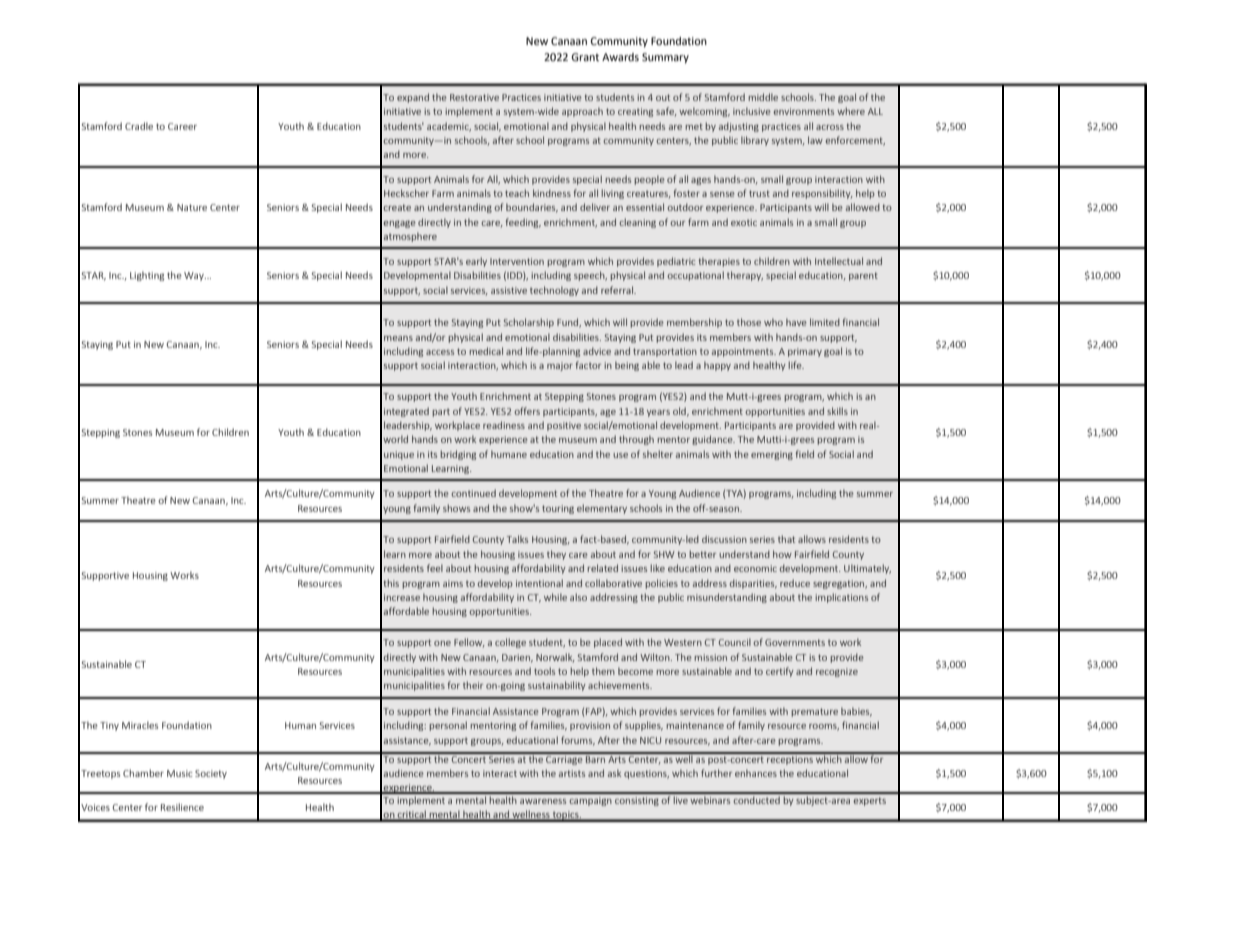 The image size is (1233, 952). Describe the element at coordinates (504, 425) in the screenshot. I see `readiness` at that location.
